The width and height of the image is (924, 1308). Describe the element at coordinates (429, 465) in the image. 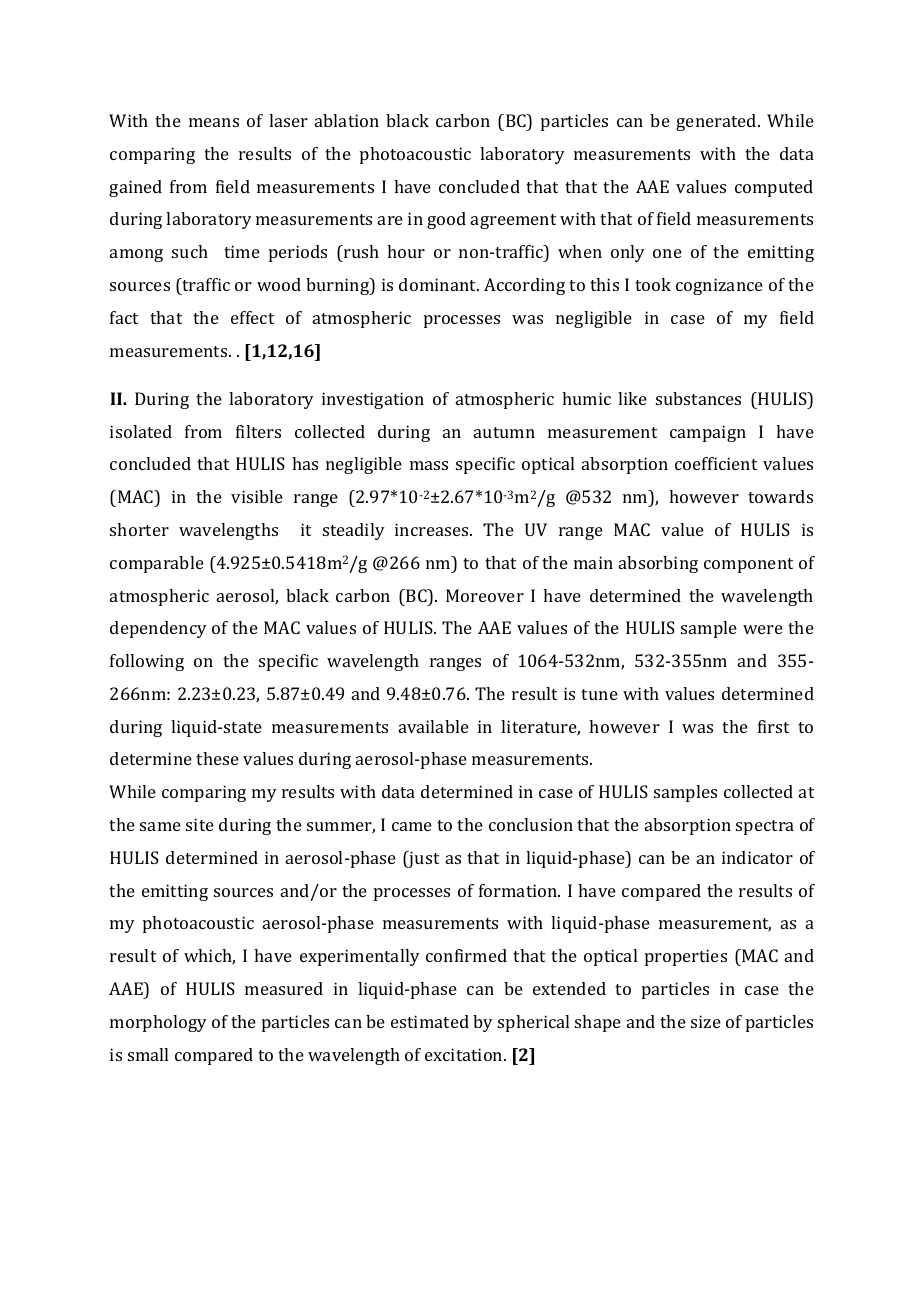

I see `mass` at that location.
